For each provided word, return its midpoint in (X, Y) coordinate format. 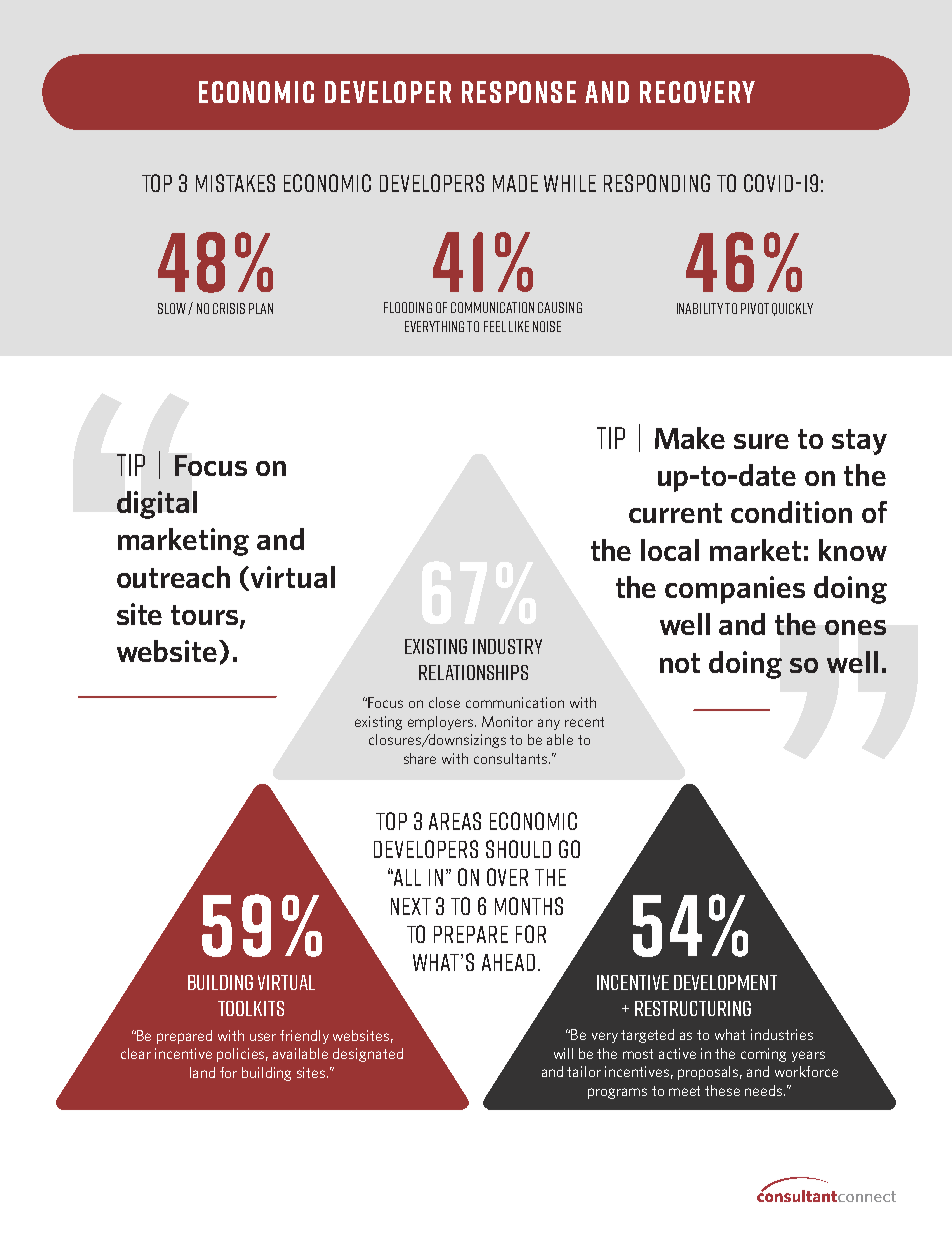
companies (735, 590)
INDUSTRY (507, 646)
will (563, 1053)
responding (657, 183)
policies (242, 1055)
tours (206, 616)
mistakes (235, 183)
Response (519, 92)
